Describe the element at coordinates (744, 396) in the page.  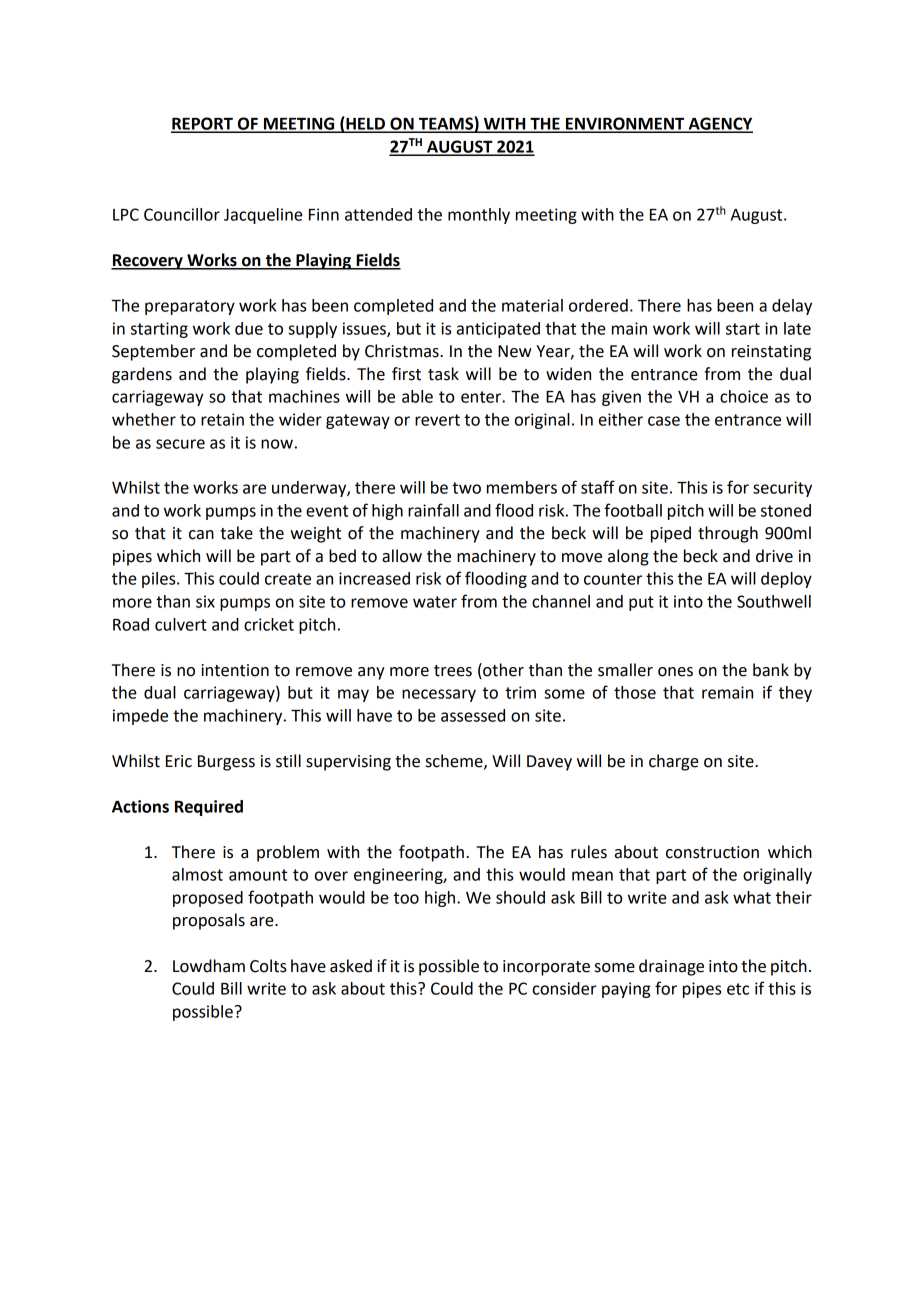
I see `choice` at that location.
